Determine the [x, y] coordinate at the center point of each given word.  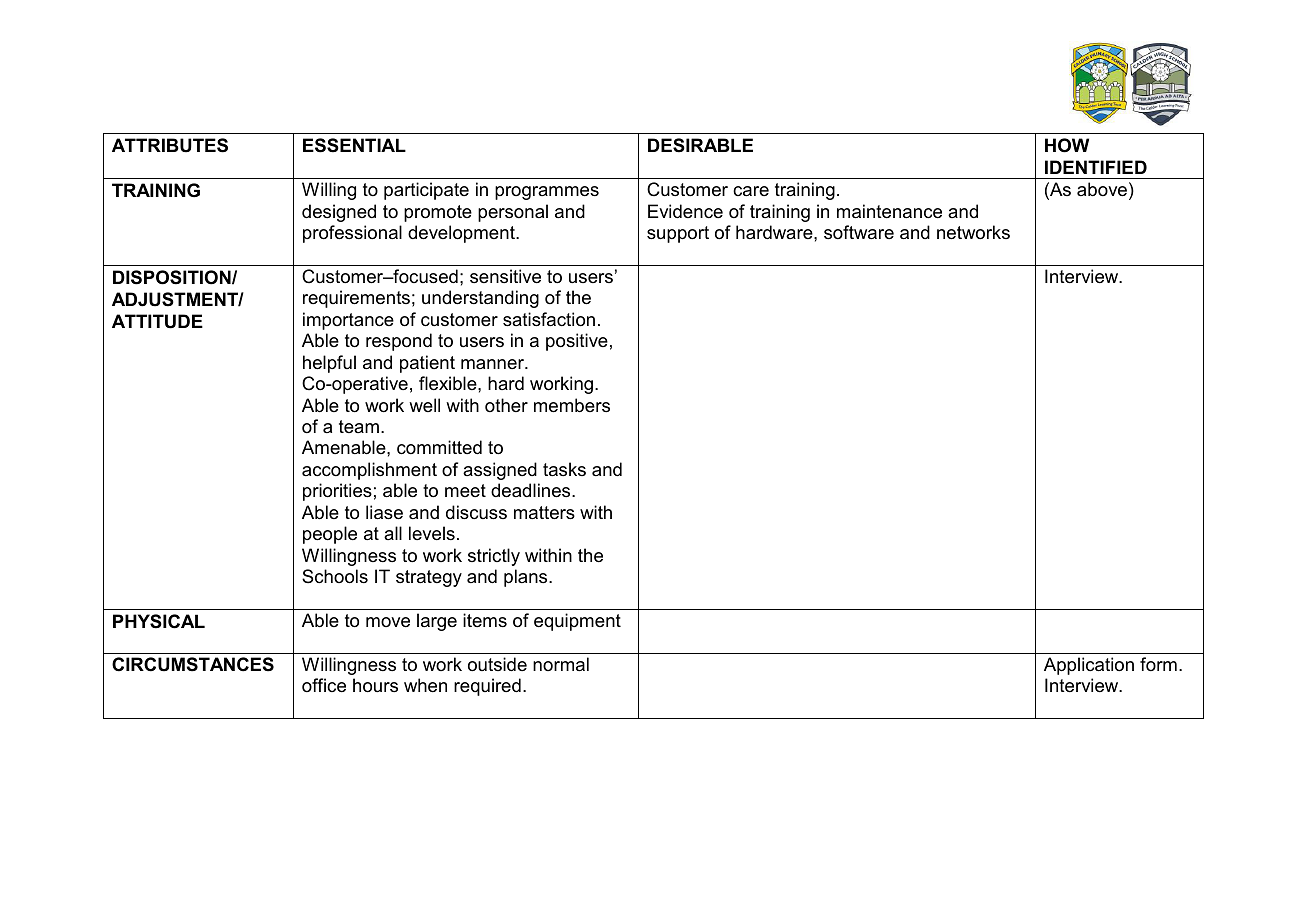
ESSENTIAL [354, 145]
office [324, 685]
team [359, 426]
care [751, 191]
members [572, 405]
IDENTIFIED [1096, 167]
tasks [564, 469]
